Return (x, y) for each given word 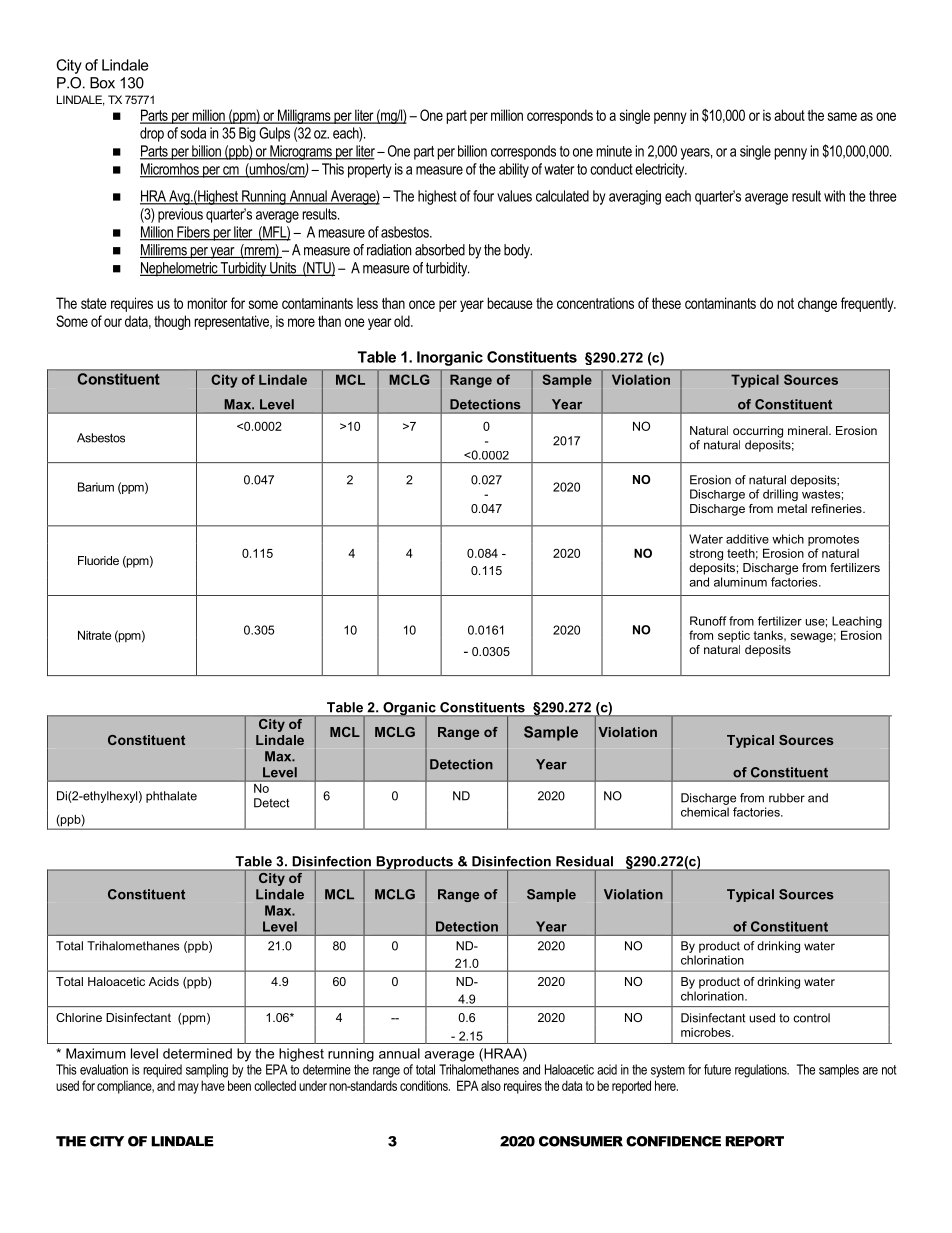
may (188, 1088)
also (491, 1086)
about (789, 115)
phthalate (171, 797)
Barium (96, 487)
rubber (787, 798)
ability (514, 170)
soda (193, 133)
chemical (705, 812)
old (403, 321)
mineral (809, 430)
